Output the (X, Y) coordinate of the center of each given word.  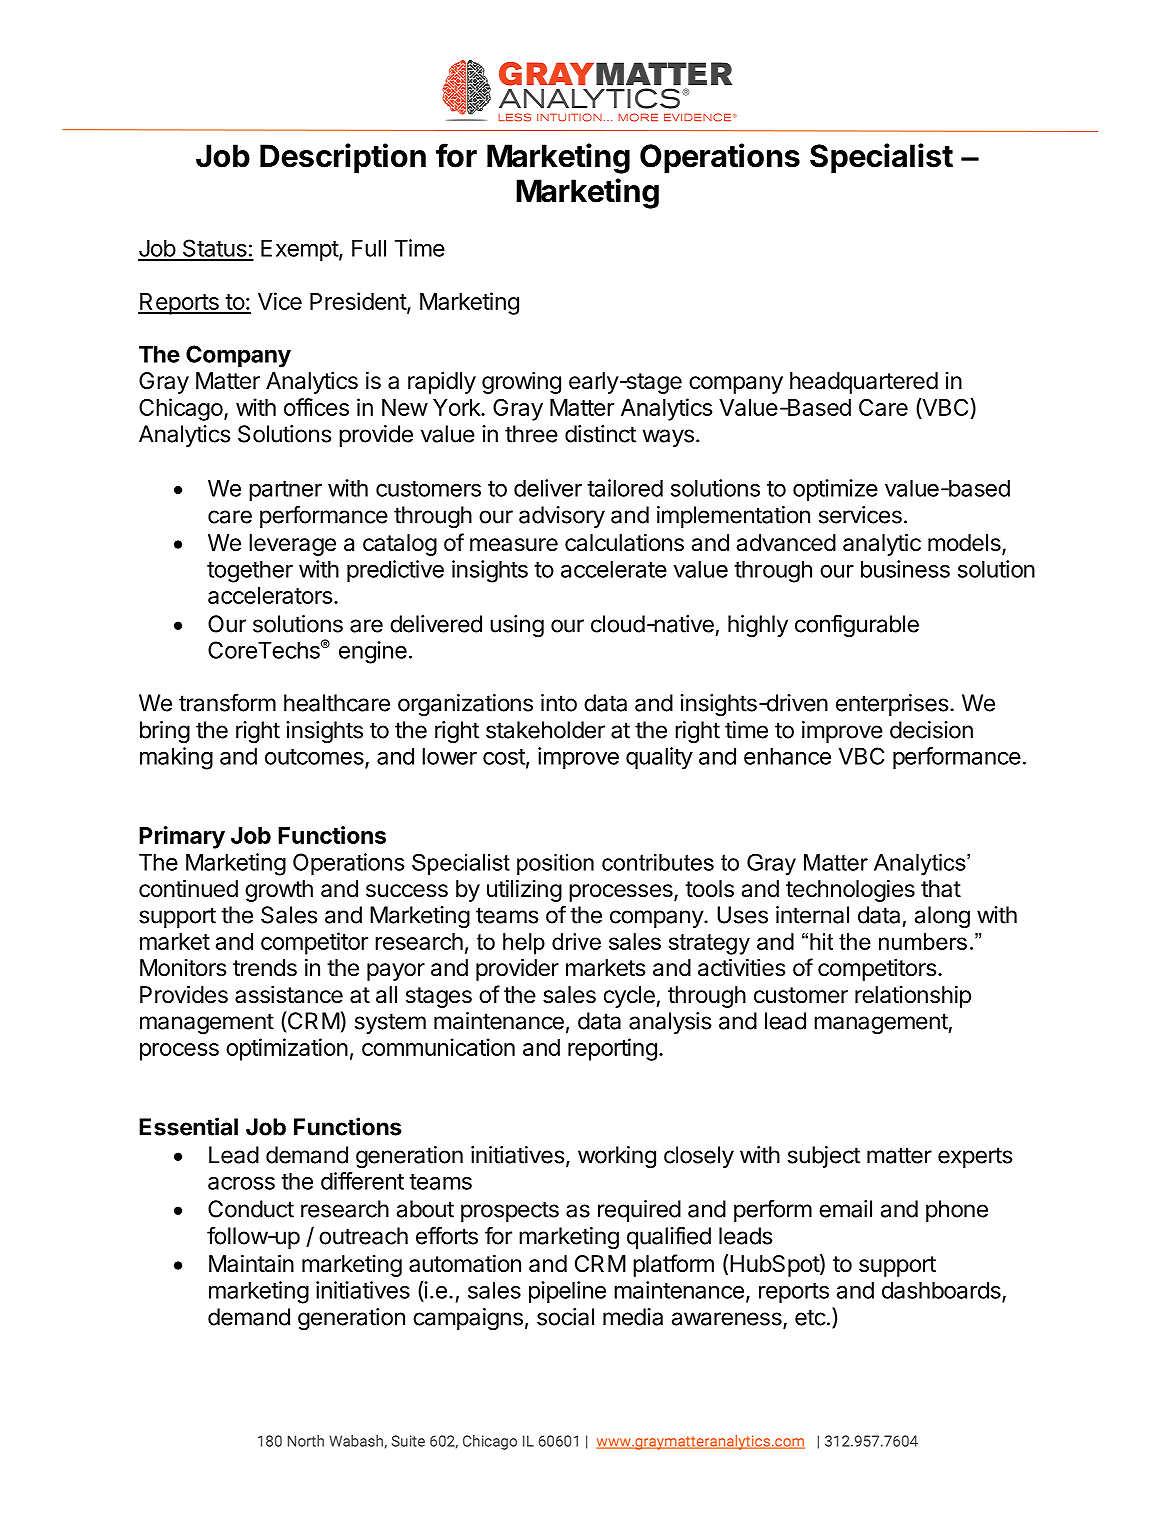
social (565, 1317)
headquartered (864, 383)
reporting (612, 1049)
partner (285, 491)
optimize (835, 490)
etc (810, 1317)
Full (369, 248)
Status (214, 249)
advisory (562, 517)
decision (931, 730)
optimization (287, 1049)
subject (824, 1157)
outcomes (315, 758)
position (555, 864)
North (306, 1441)
